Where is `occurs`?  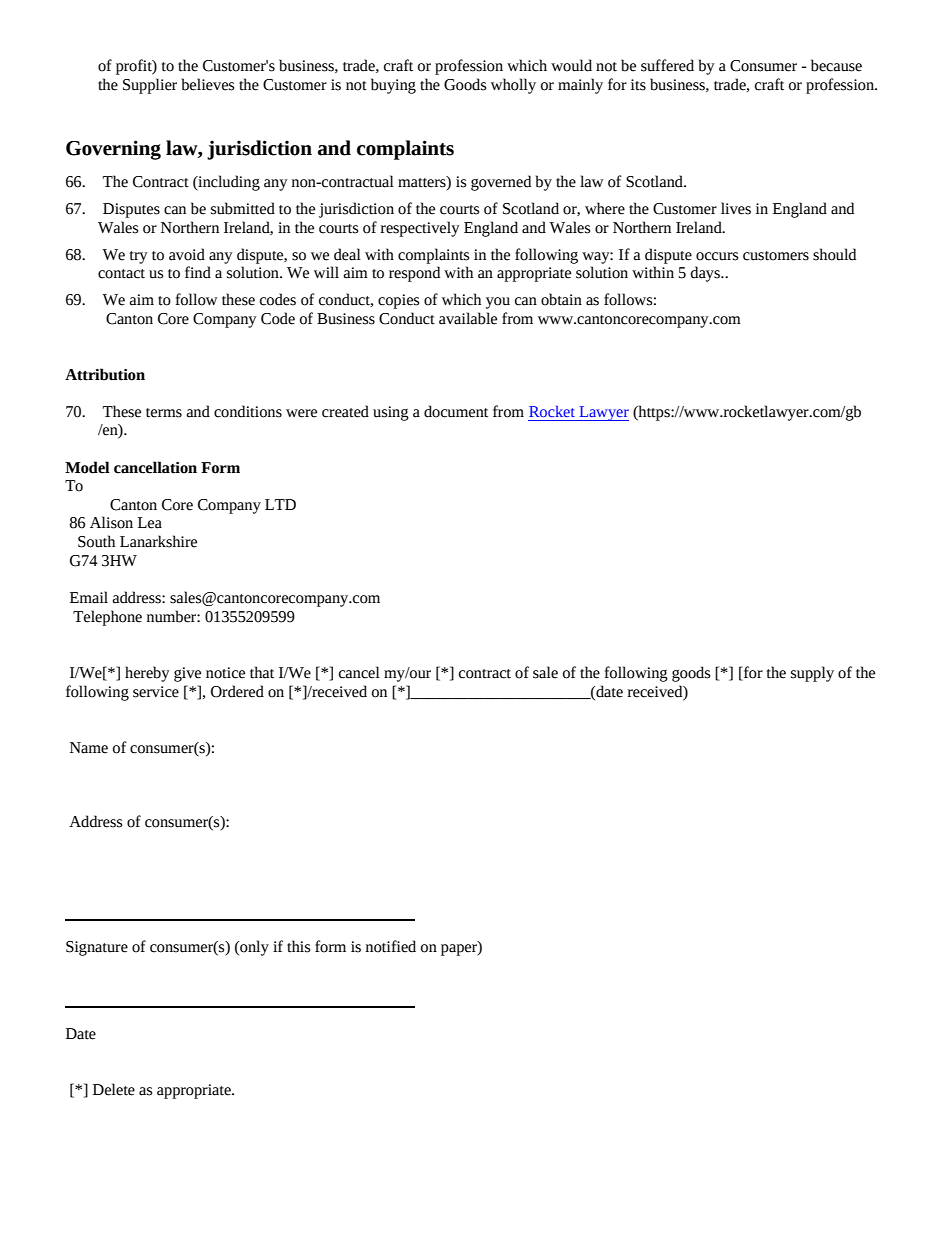 occurs is located at coordinates (717, 256).
